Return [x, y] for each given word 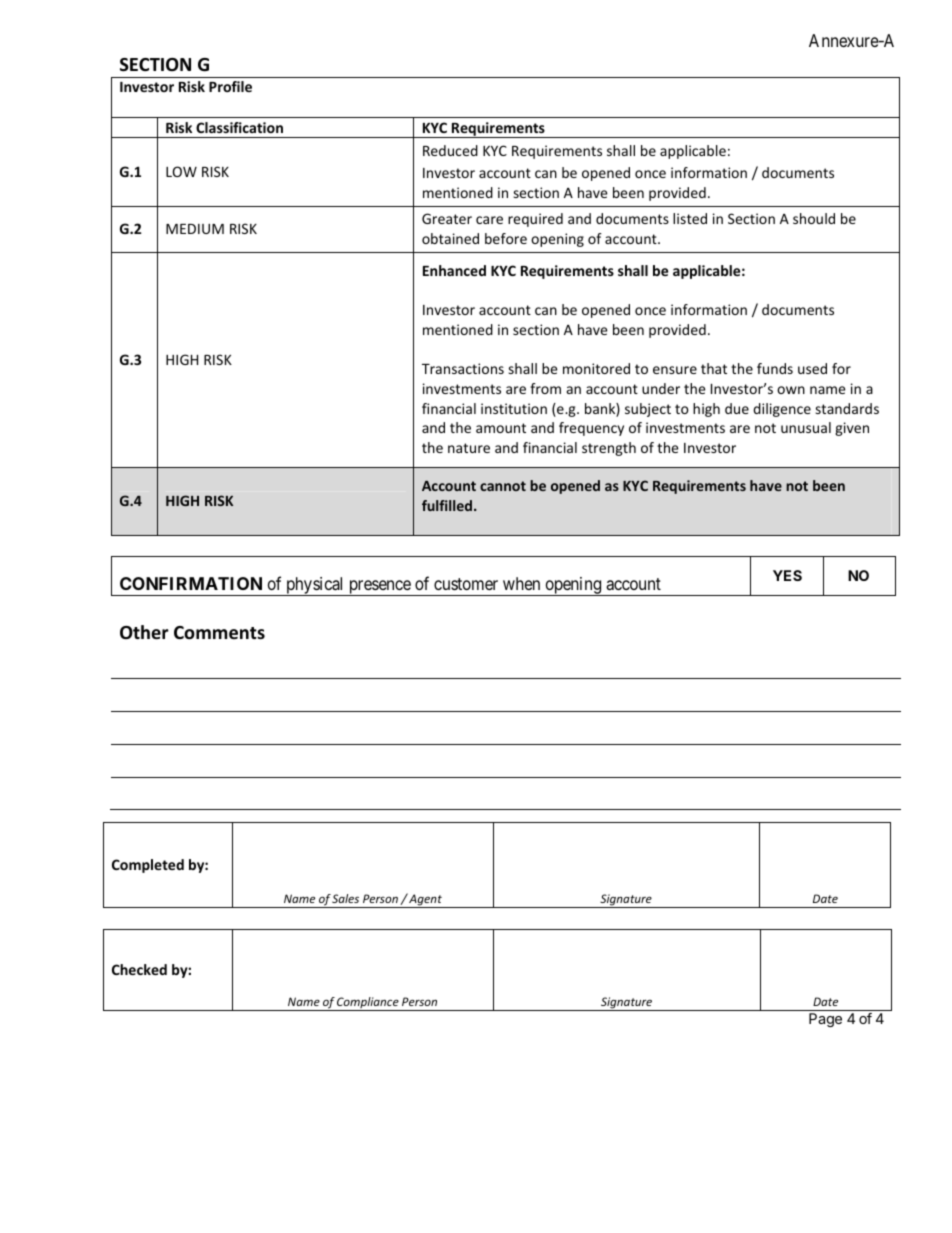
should [814, 218]
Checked [139, 969]
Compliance [368, 1004]
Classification [239, 127]
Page [825, 1020]
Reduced [450, 150]
